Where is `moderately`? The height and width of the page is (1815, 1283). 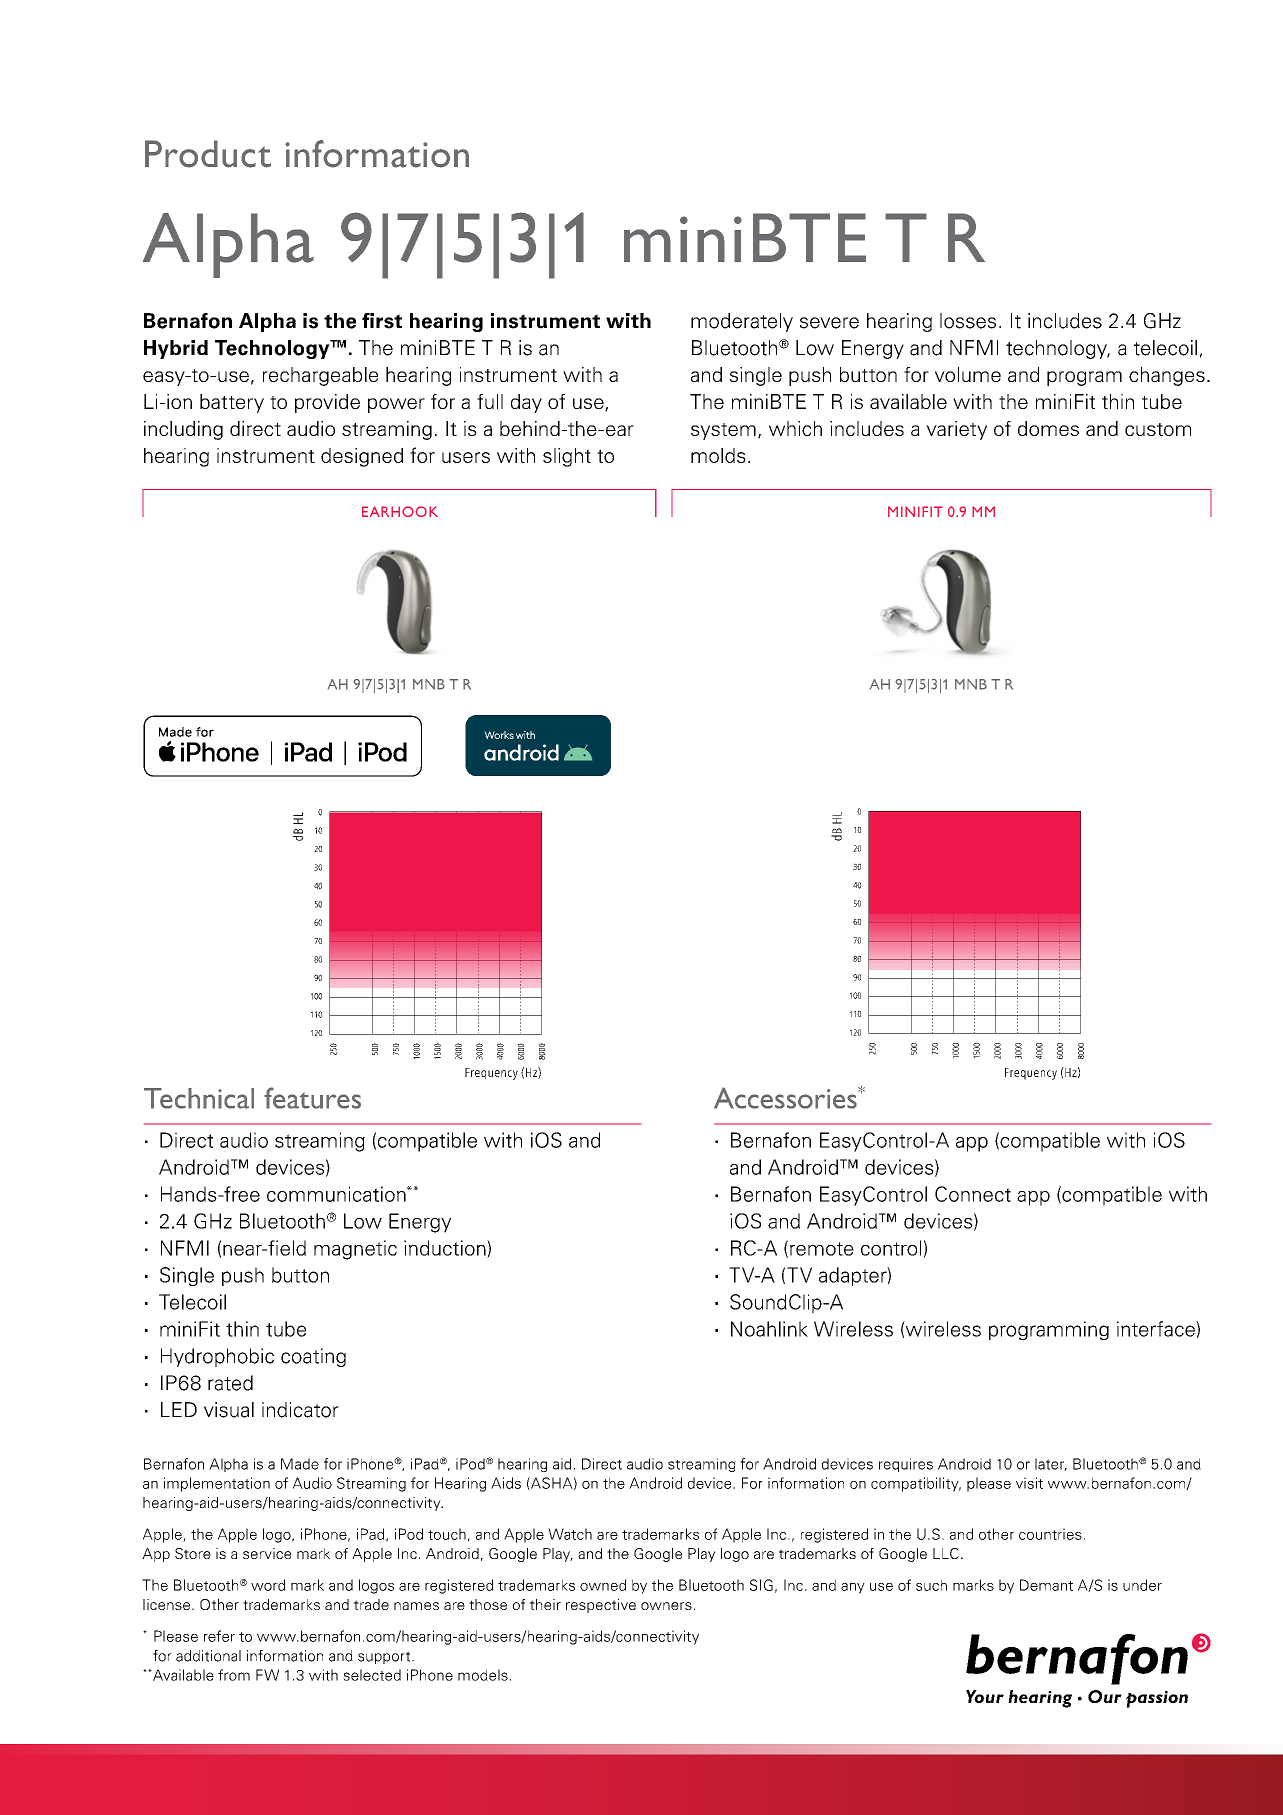
moderately is located at coordinates (742, 322).
